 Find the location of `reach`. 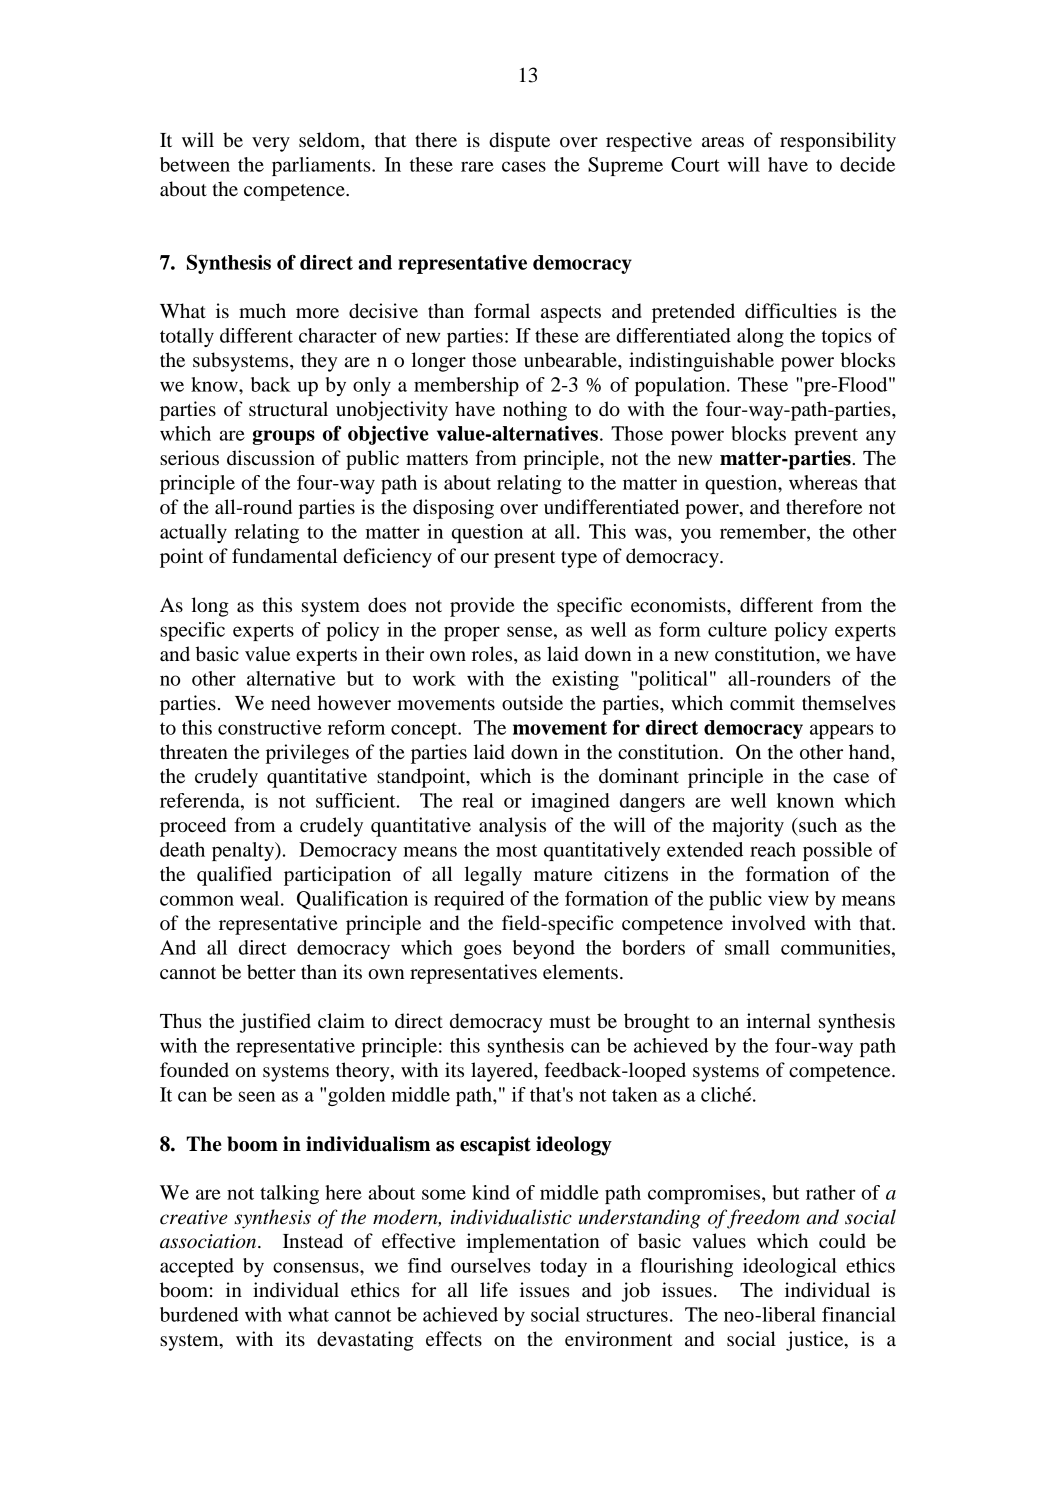

reach is located at coordinates (773, 849).
